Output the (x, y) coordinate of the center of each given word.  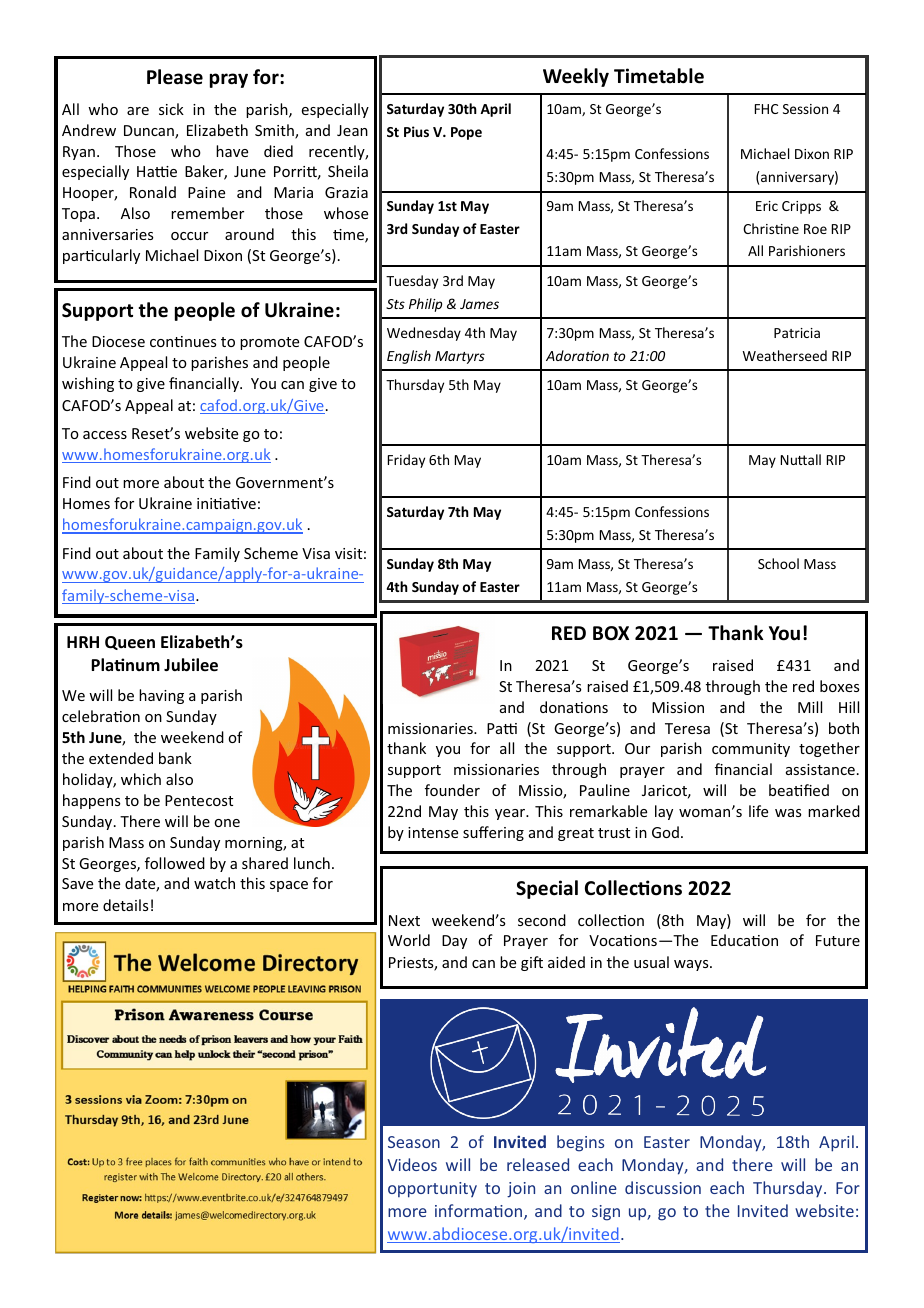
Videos (412, 1164)
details (125, 905)
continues (183, 341)
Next (404, 920)
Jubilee (191, 665)
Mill (810, 707)
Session (805, 109)
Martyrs (460, 357)
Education (744, 940)
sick (171, 109)
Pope (466, 133)
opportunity (432, 1190)
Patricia (797, 333)
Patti (502, 728)
